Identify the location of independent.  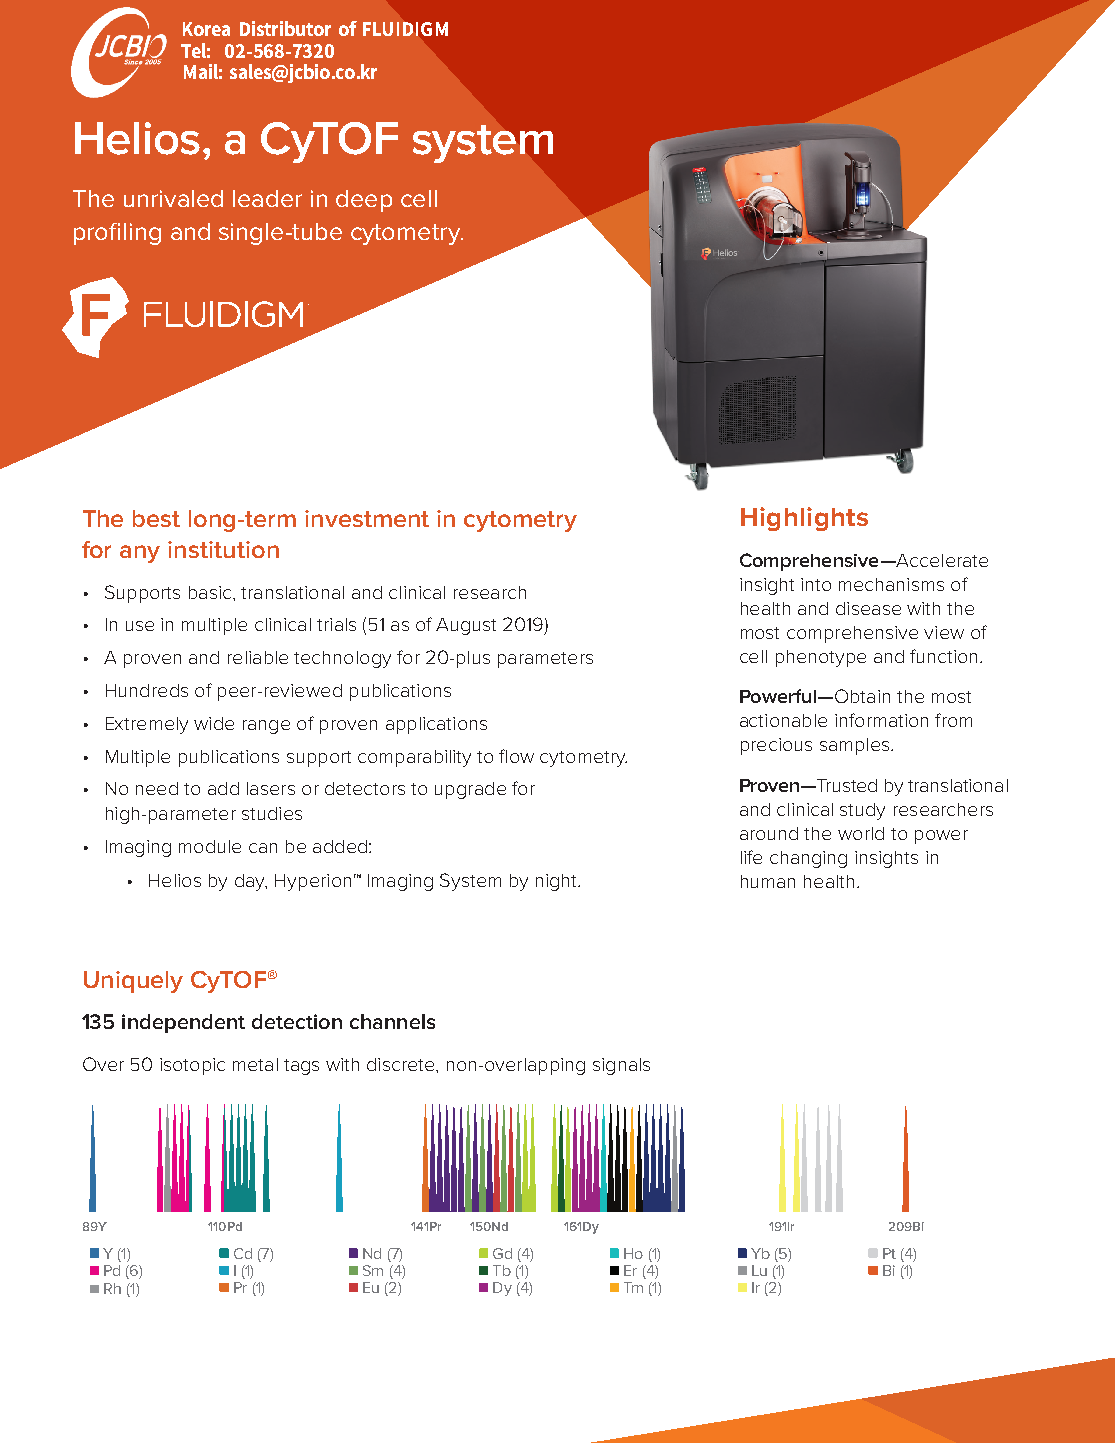
(183, 1023).
